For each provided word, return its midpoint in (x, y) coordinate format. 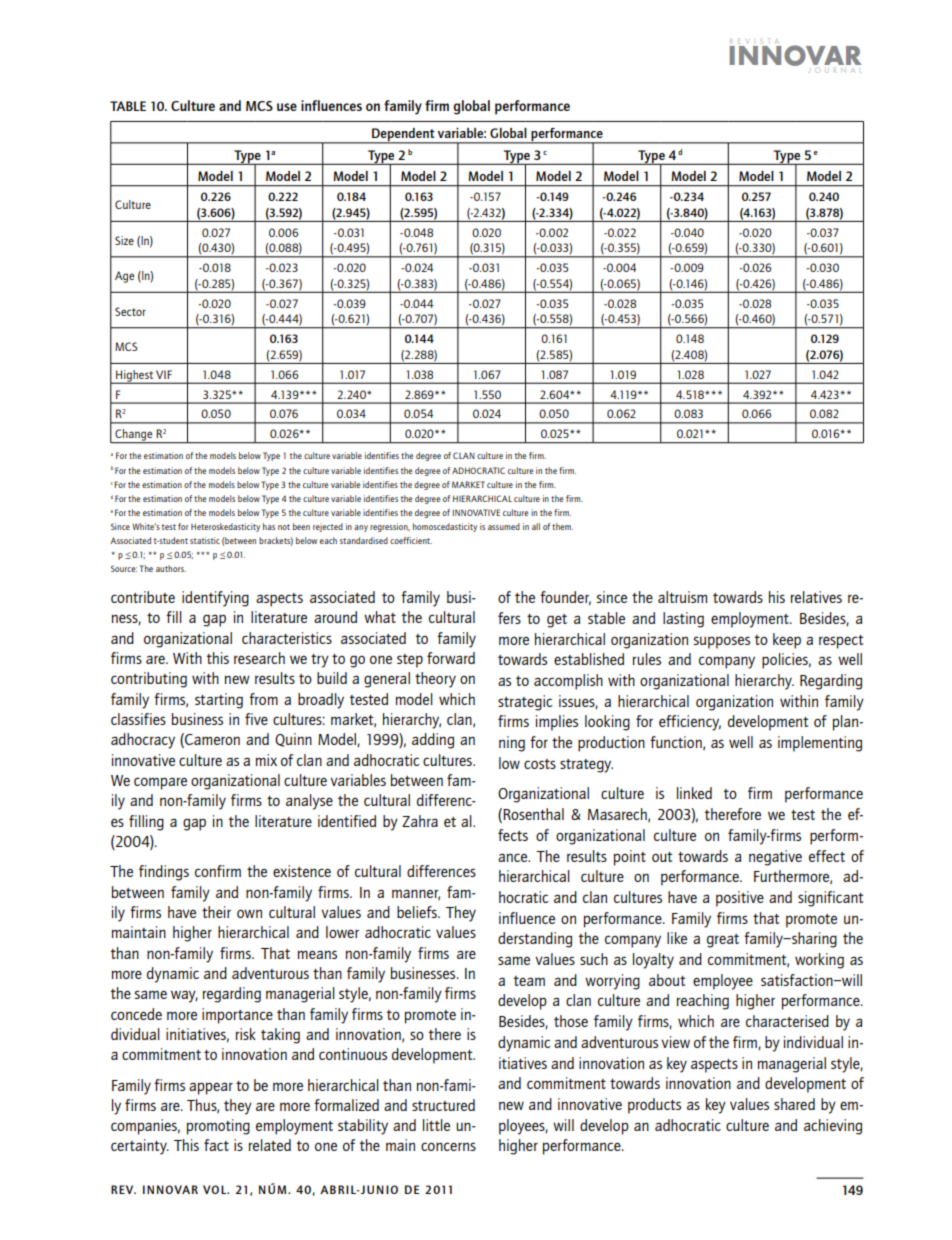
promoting (218, 1127)
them (562, 526)
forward (451, 658)
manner (416, 894)
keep (787, 641)
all (536, 526)
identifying (215, 599)
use (287, 107)
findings (164, 873)
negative (775, 858)
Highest (134, 377)
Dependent (403, 136)
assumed (504, 526)
